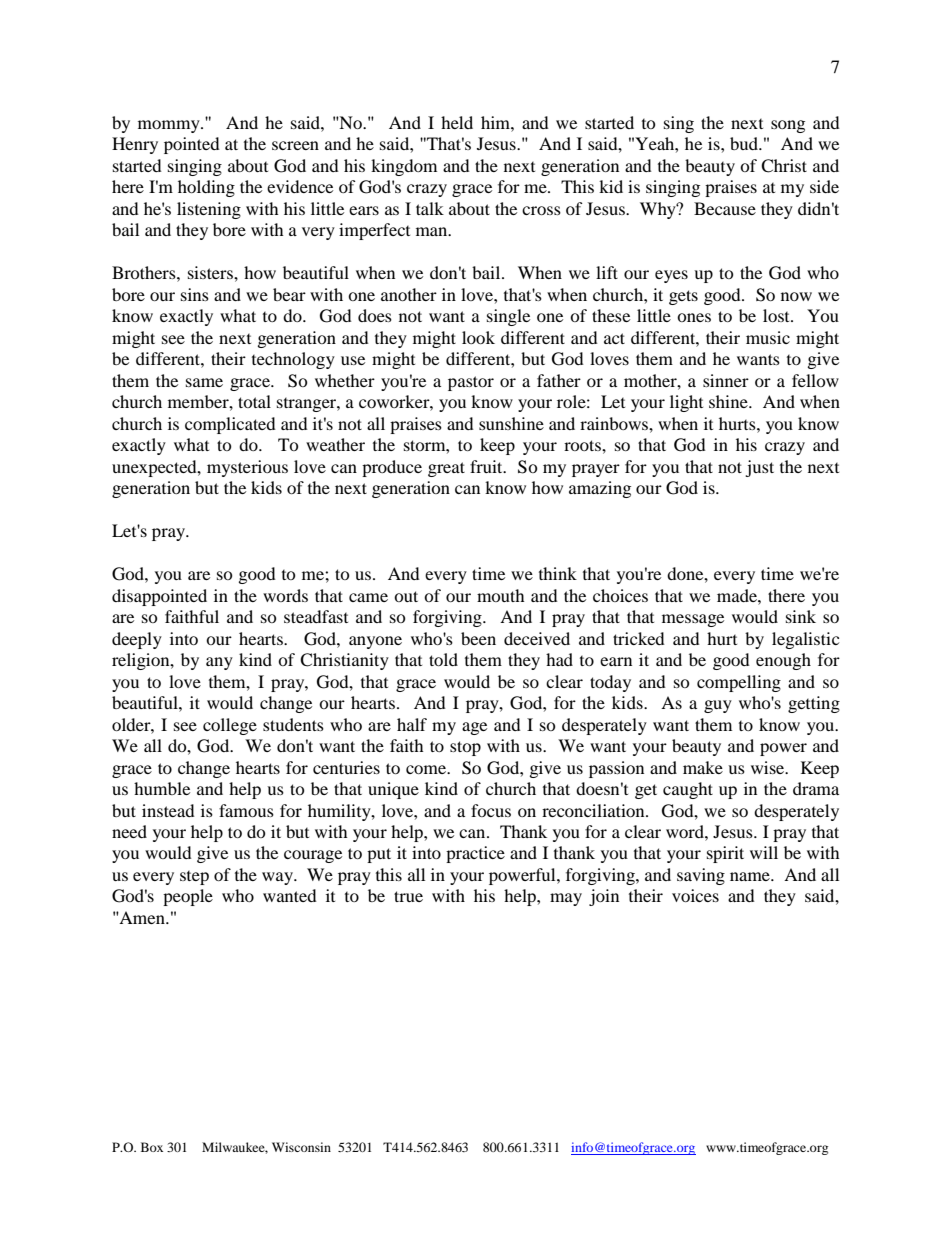  I want to click on voices, so click(695, 895).
